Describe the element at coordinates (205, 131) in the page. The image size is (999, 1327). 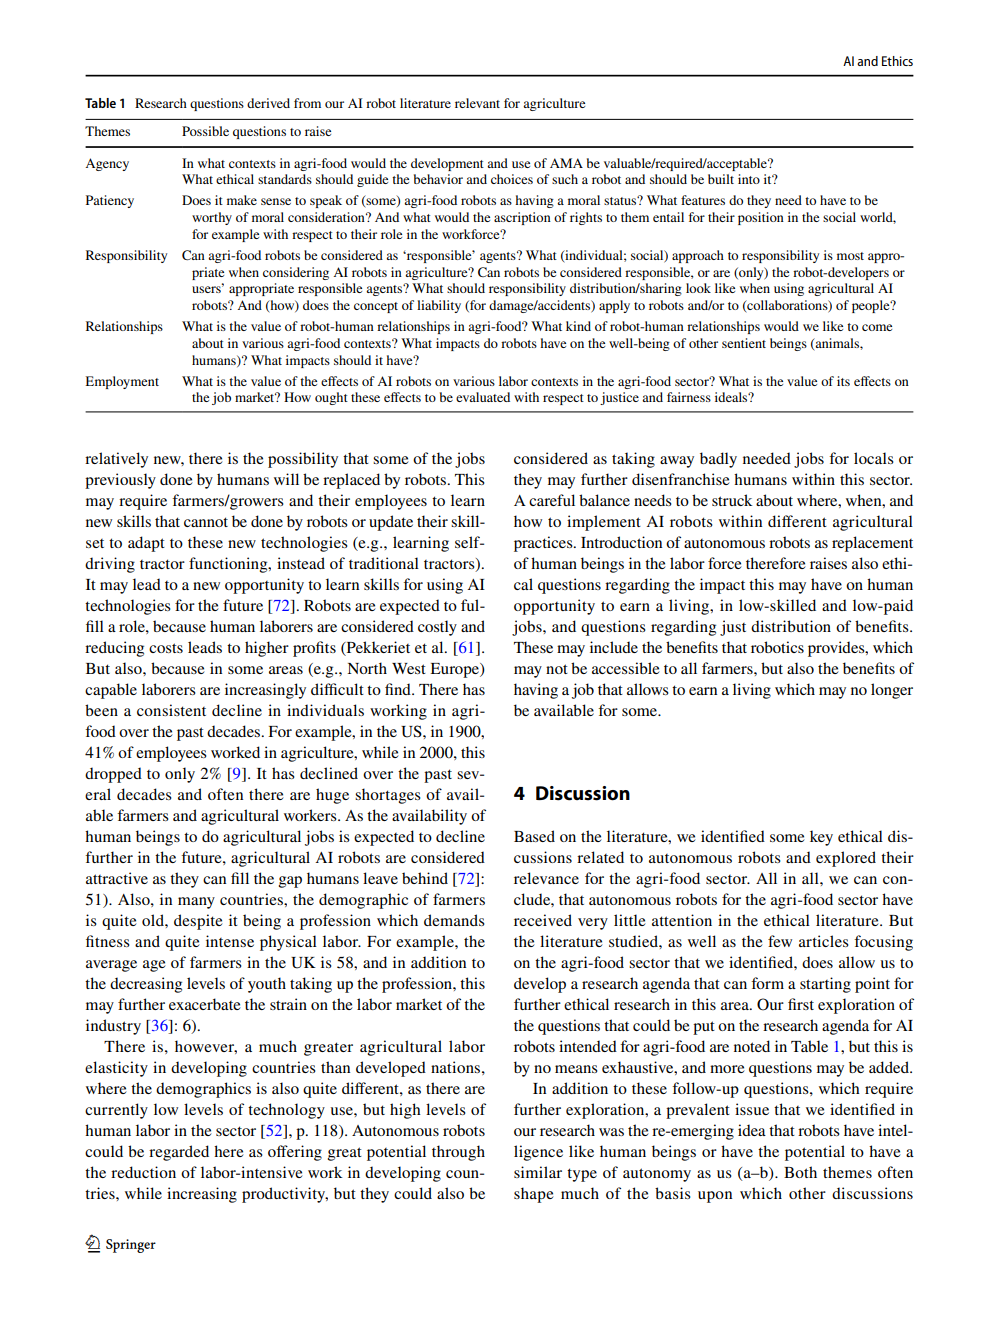
I see `Possible` at that location.
